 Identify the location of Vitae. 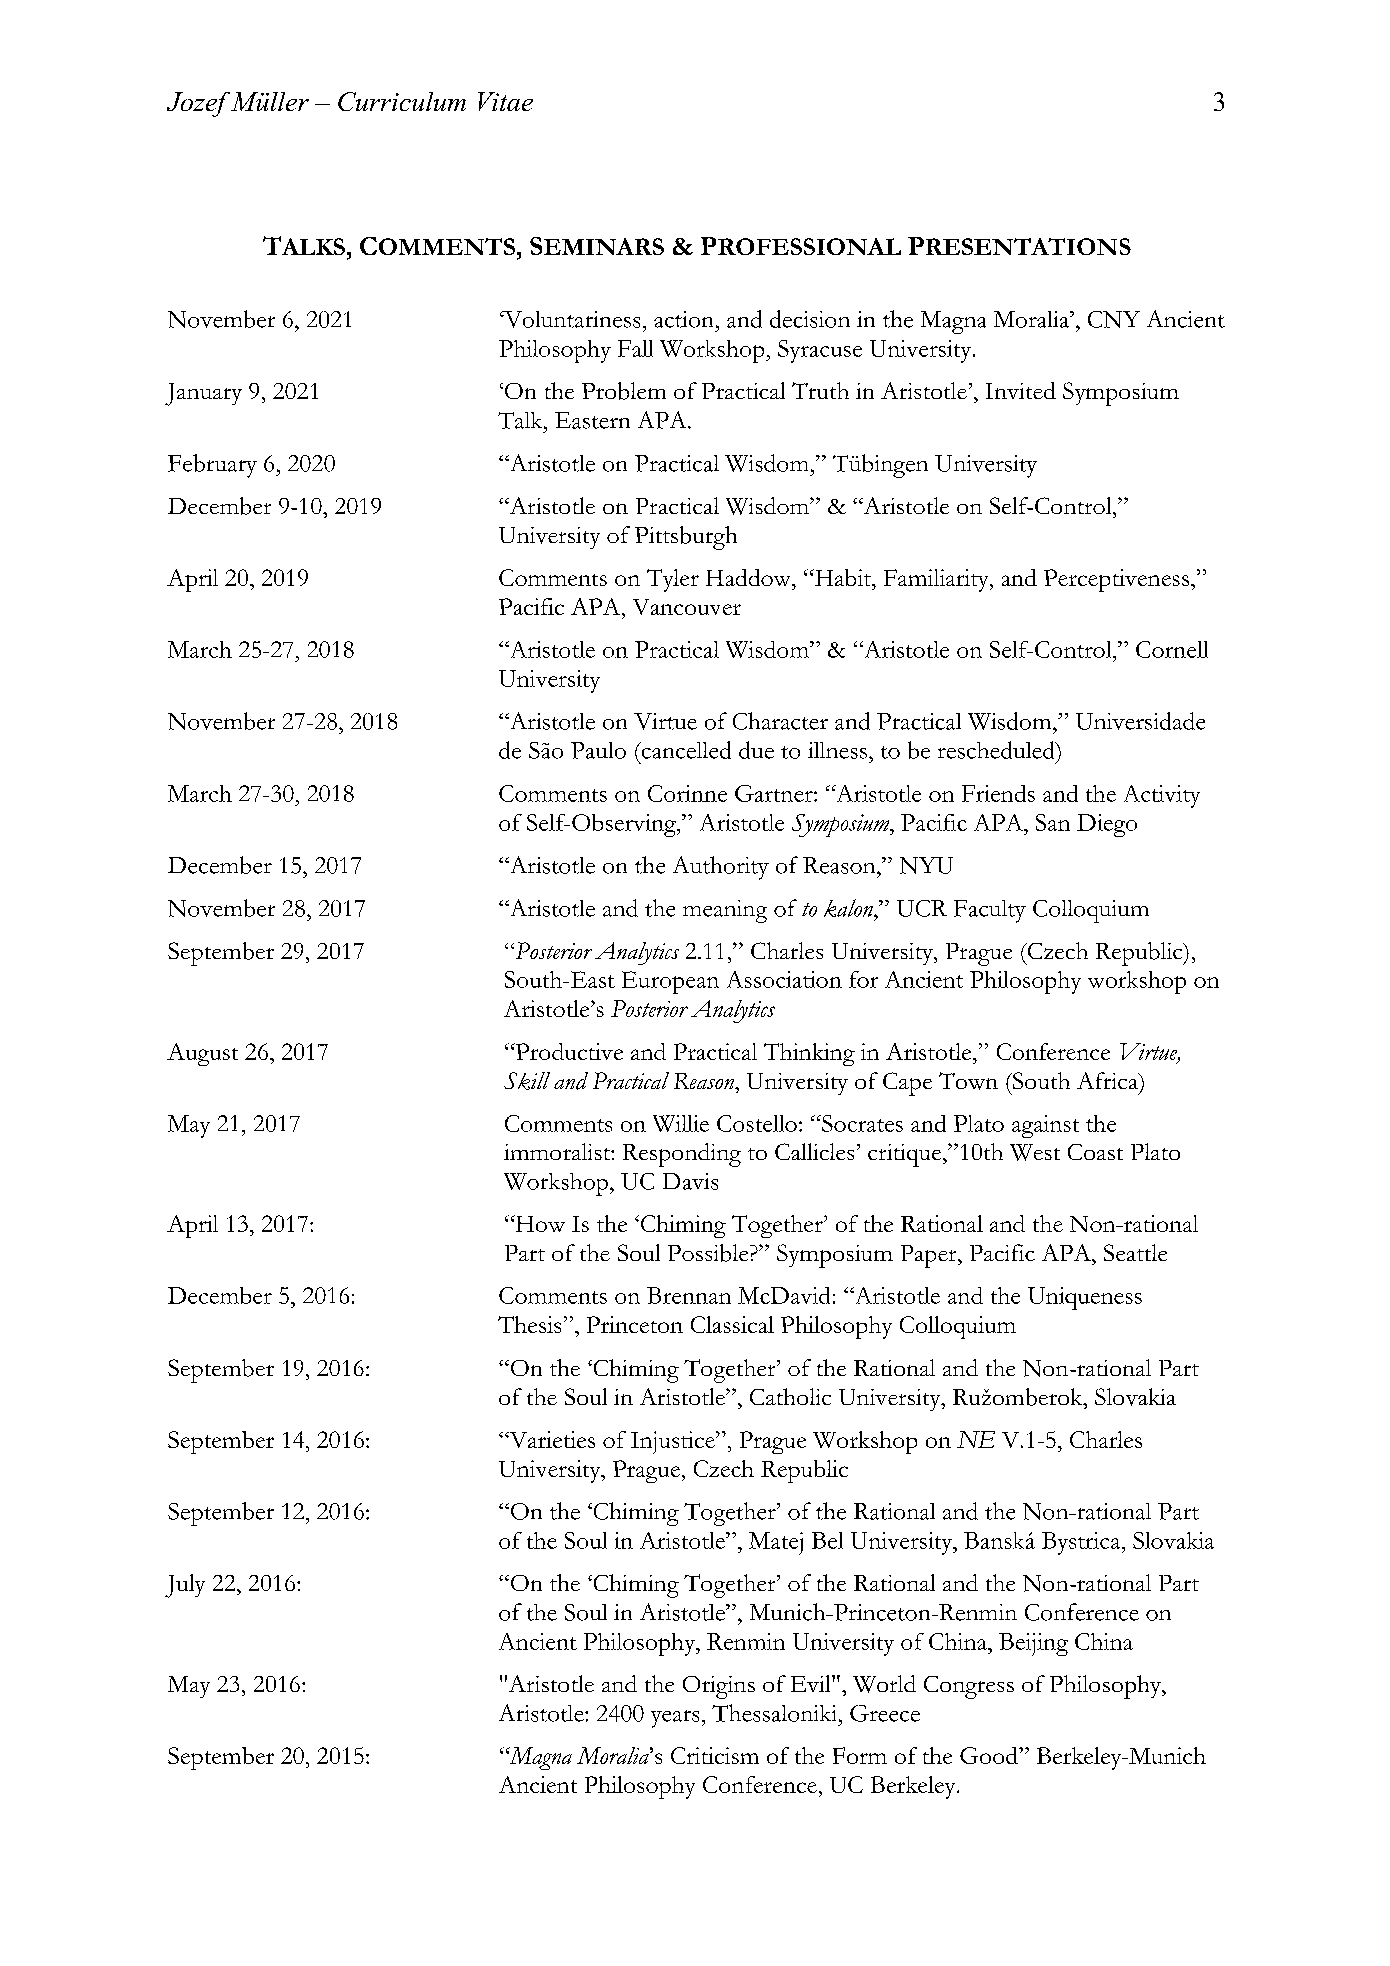
(505, 101).
